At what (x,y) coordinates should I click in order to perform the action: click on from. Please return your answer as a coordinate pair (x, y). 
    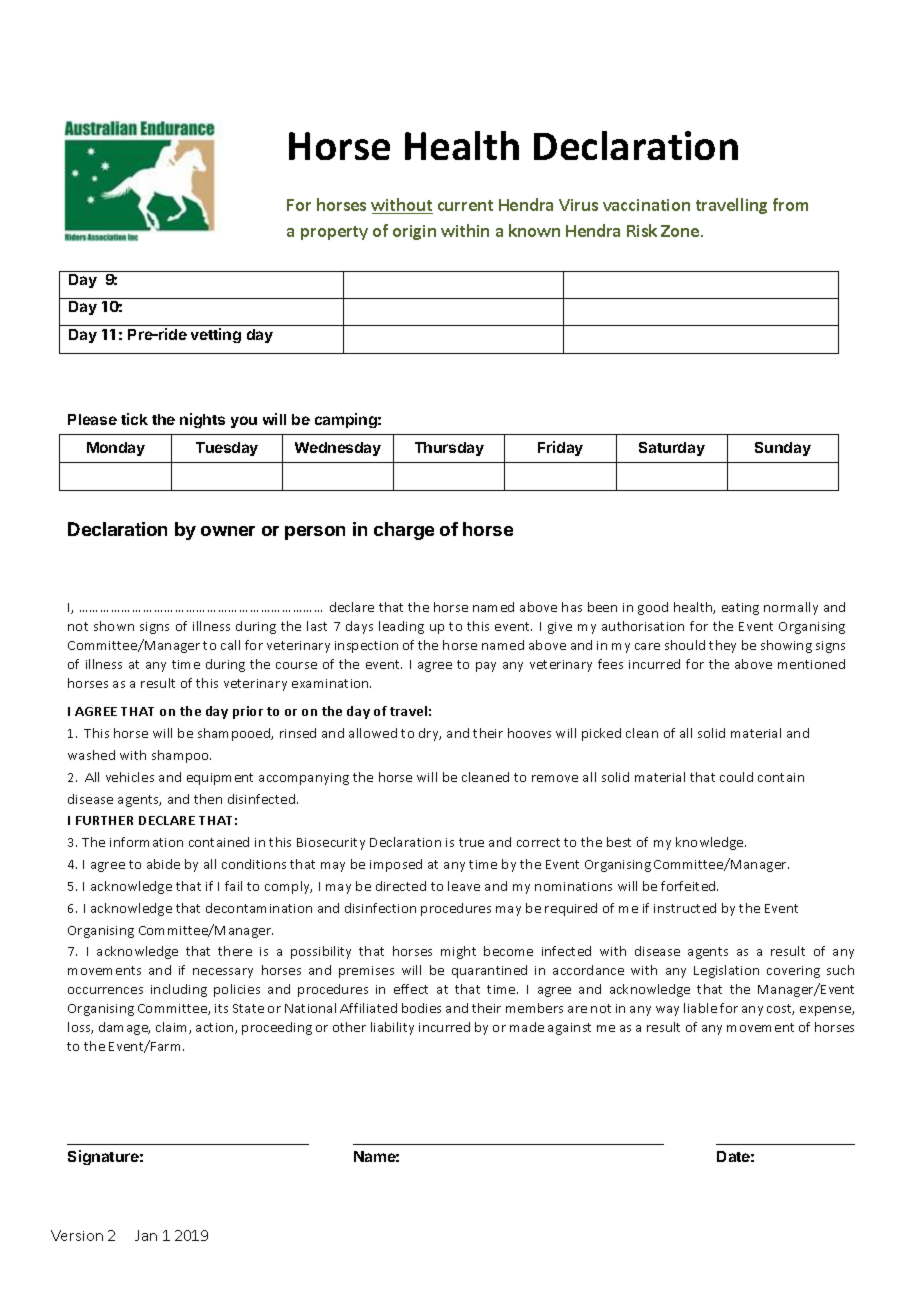
    Looking at the image, I should click on (790, 204).
